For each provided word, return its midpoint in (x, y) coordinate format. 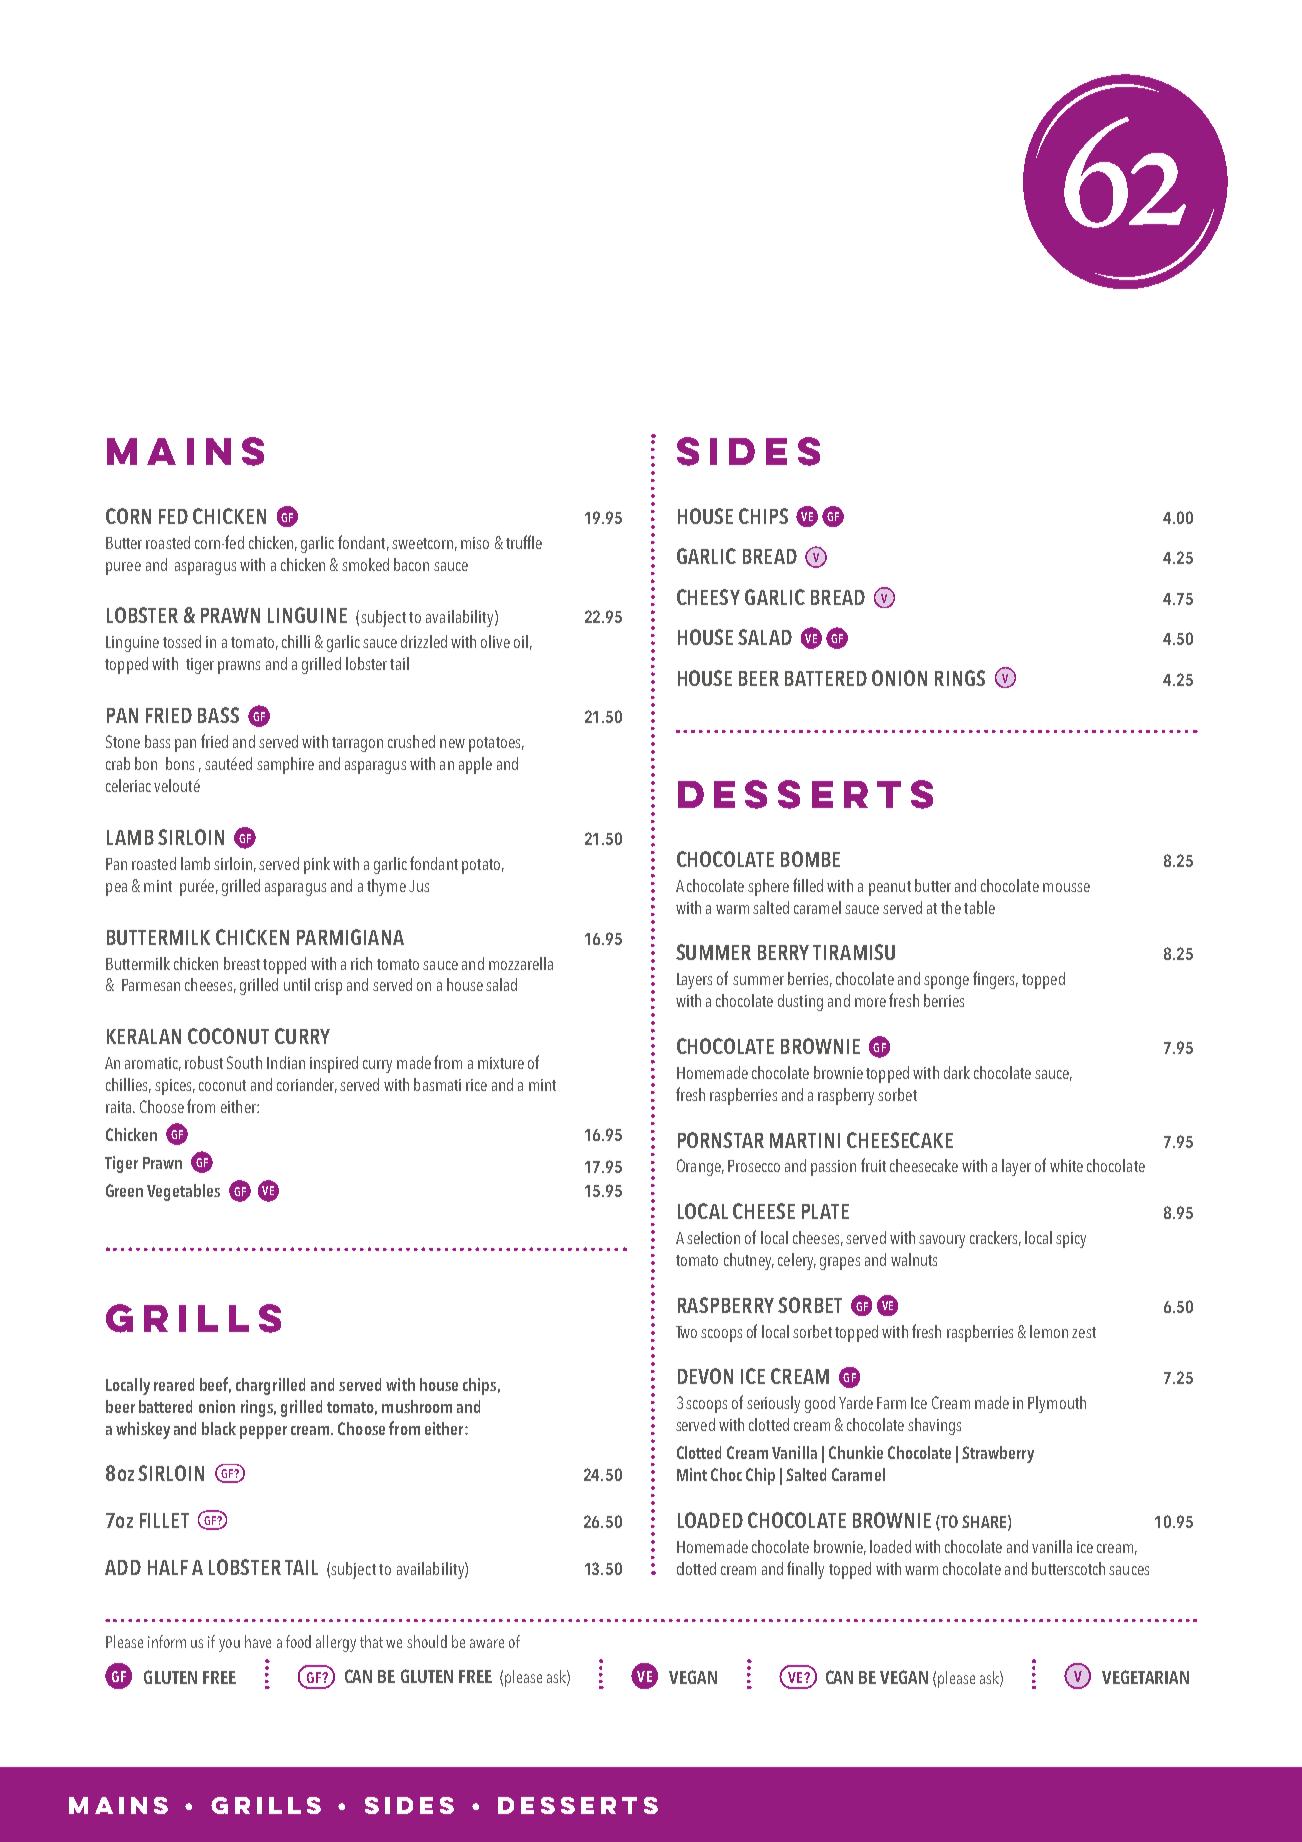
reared (174, 1384)
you (229, 1645)
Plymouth (1057, 1404)
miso (475, 543)
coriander (307, 1085)
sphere (768, 887)
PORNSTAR (721, 1140)
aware (487, 1643)
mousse (1066, 887)
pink (317, 865)
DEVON (705, 1376)
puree (123, 568)
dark (957, 1072)
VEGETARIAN (1145, 1677)
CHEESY (708, 597)
